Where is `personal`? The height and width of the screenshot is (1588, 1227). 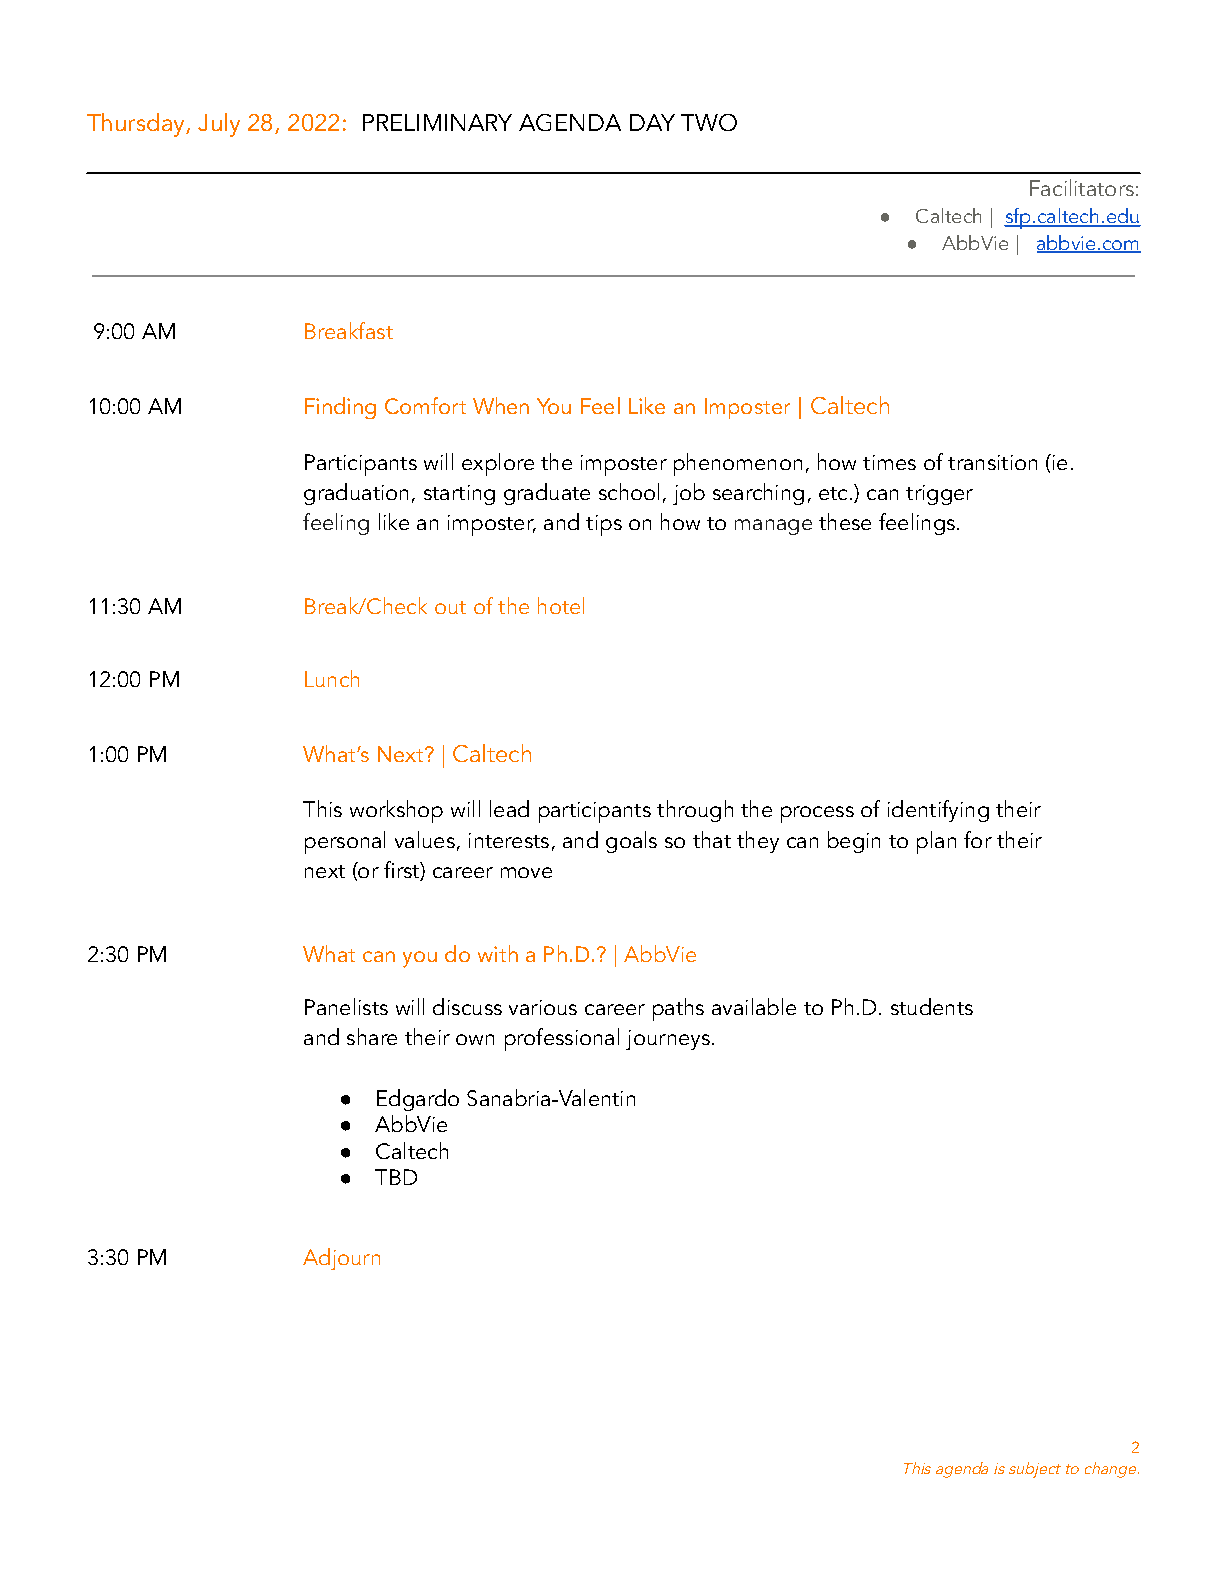
personal is located at coordinates (345, 842).
